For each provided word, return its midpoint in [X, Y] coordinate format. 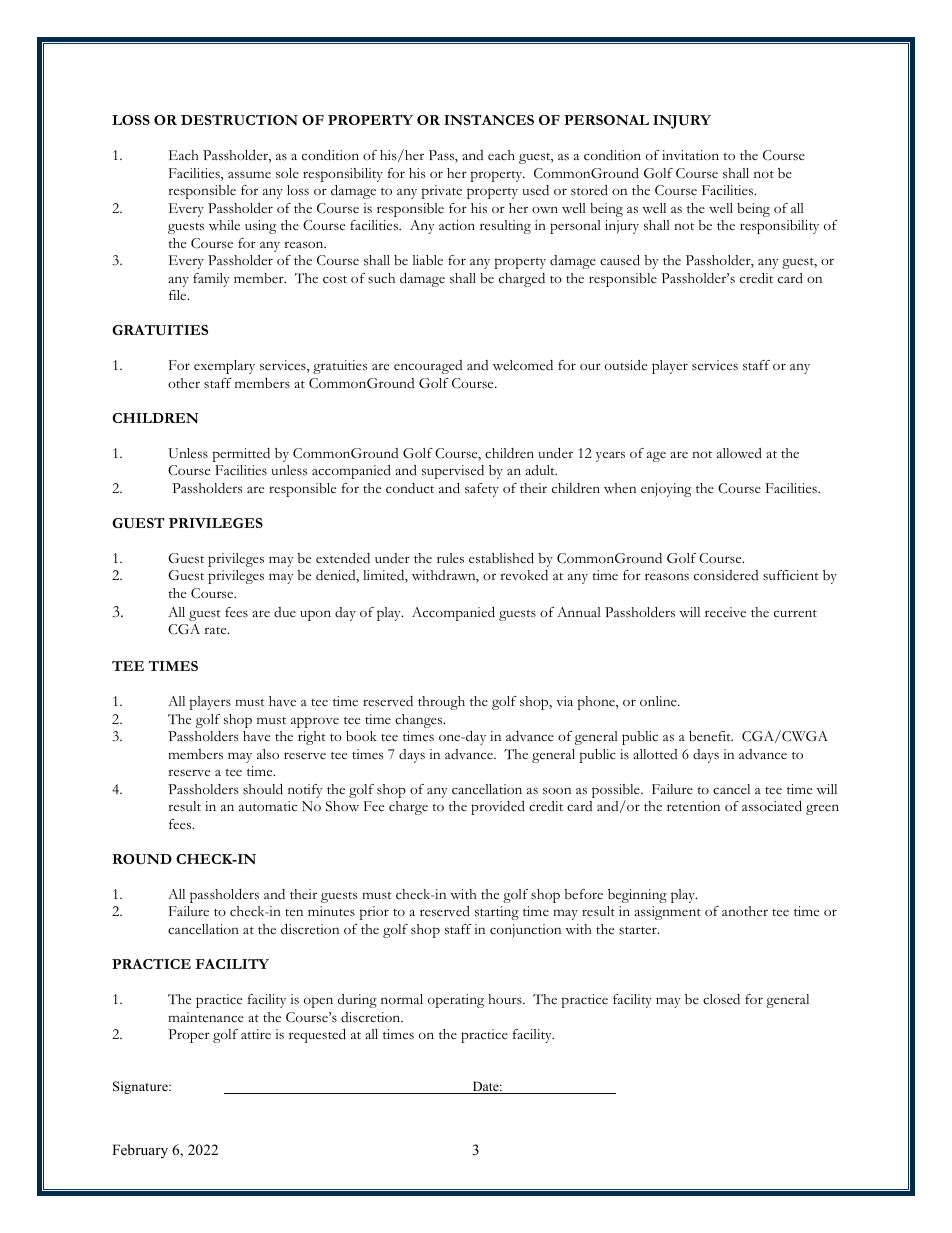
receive [725, 612]
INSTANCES [489, 120]
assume [249, 175]
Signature [141, 1087]
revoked [524, 575]
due [285, 612]
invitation [690, 155]
